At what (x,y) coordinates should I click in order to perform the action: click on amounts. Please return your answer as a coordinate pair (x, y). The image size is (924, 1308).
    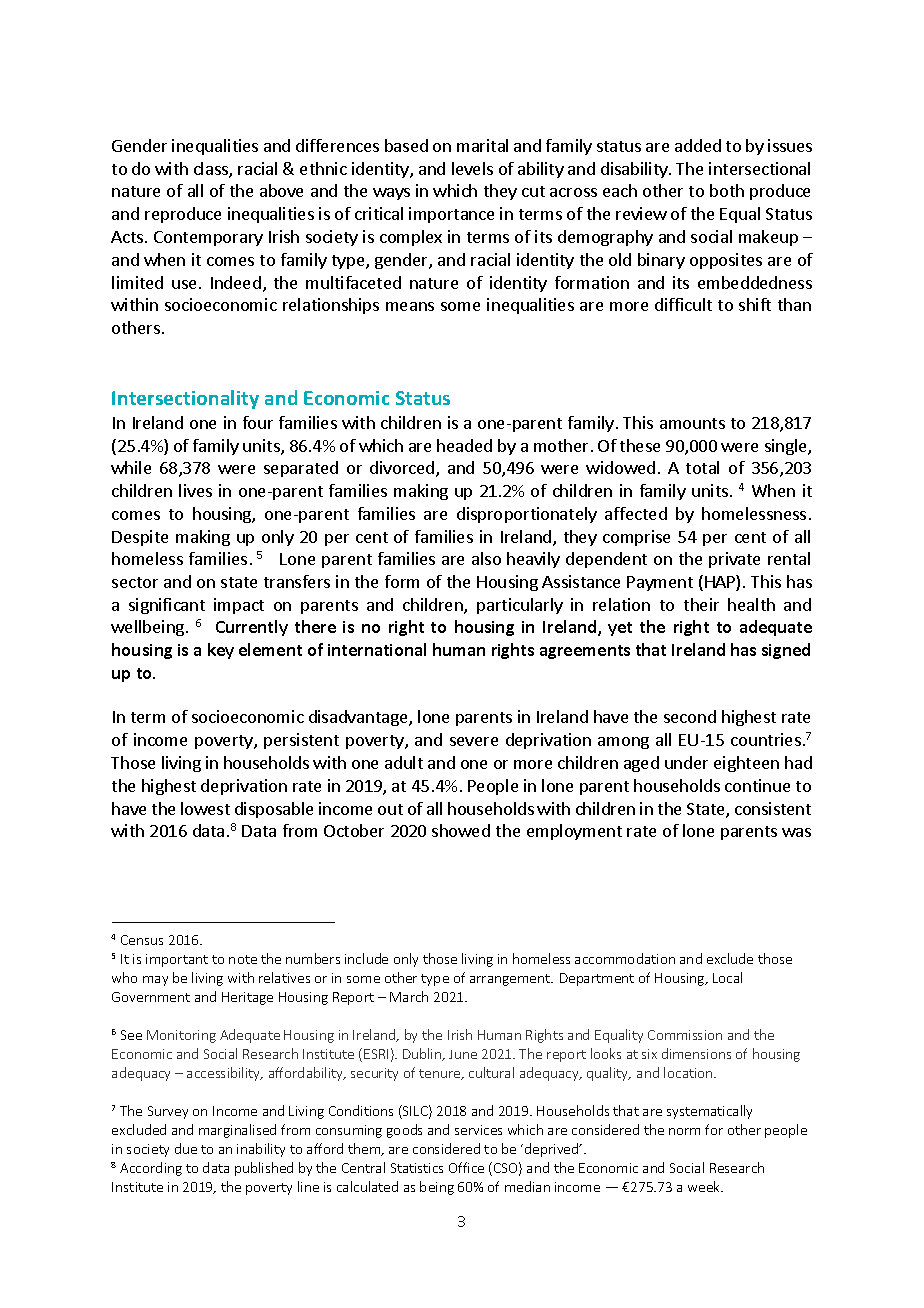
    Looking at the image, I should click on (692, 423).
